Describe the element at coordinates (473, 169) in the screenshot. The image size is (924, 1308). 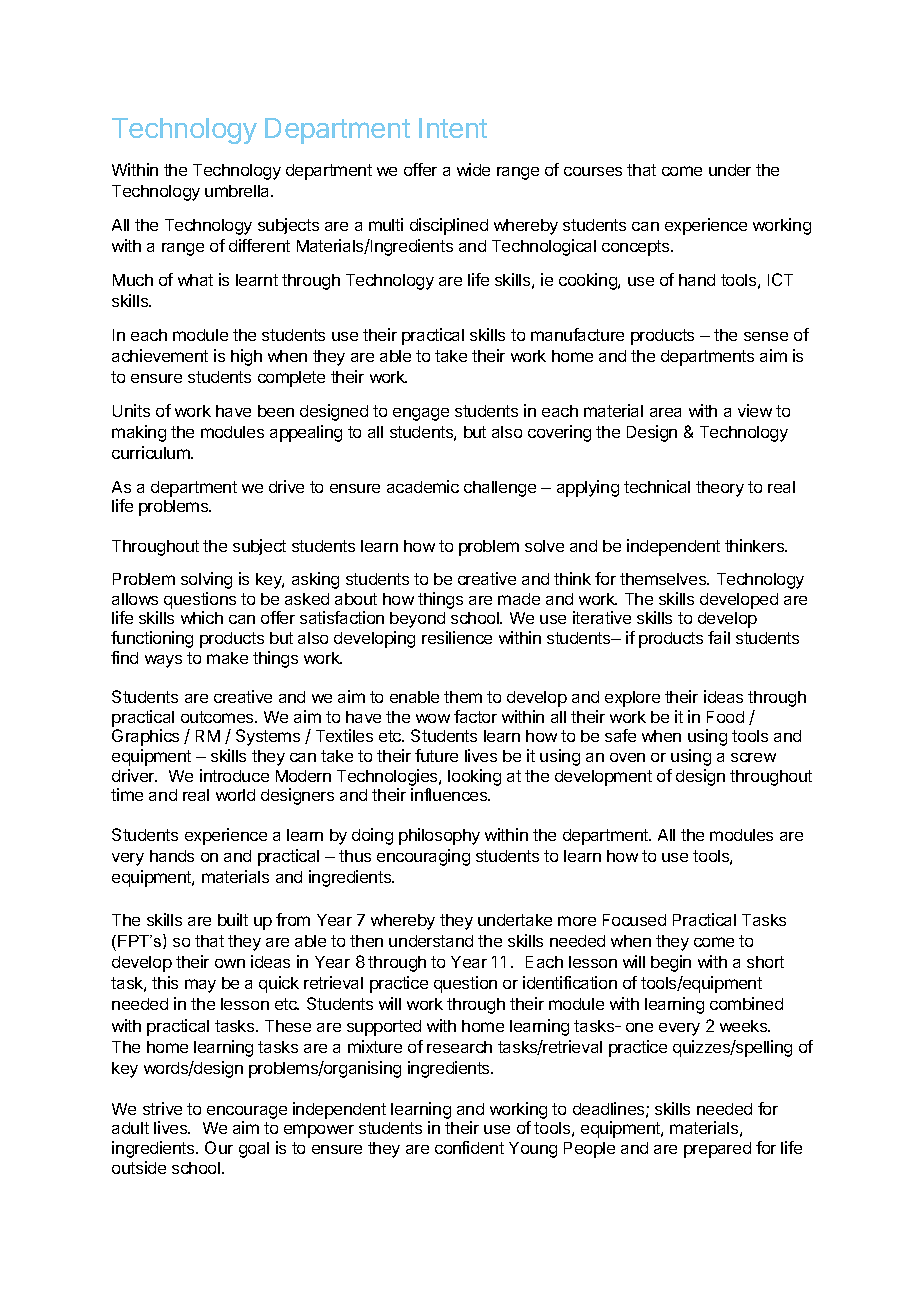
I see `wide` at that location.
